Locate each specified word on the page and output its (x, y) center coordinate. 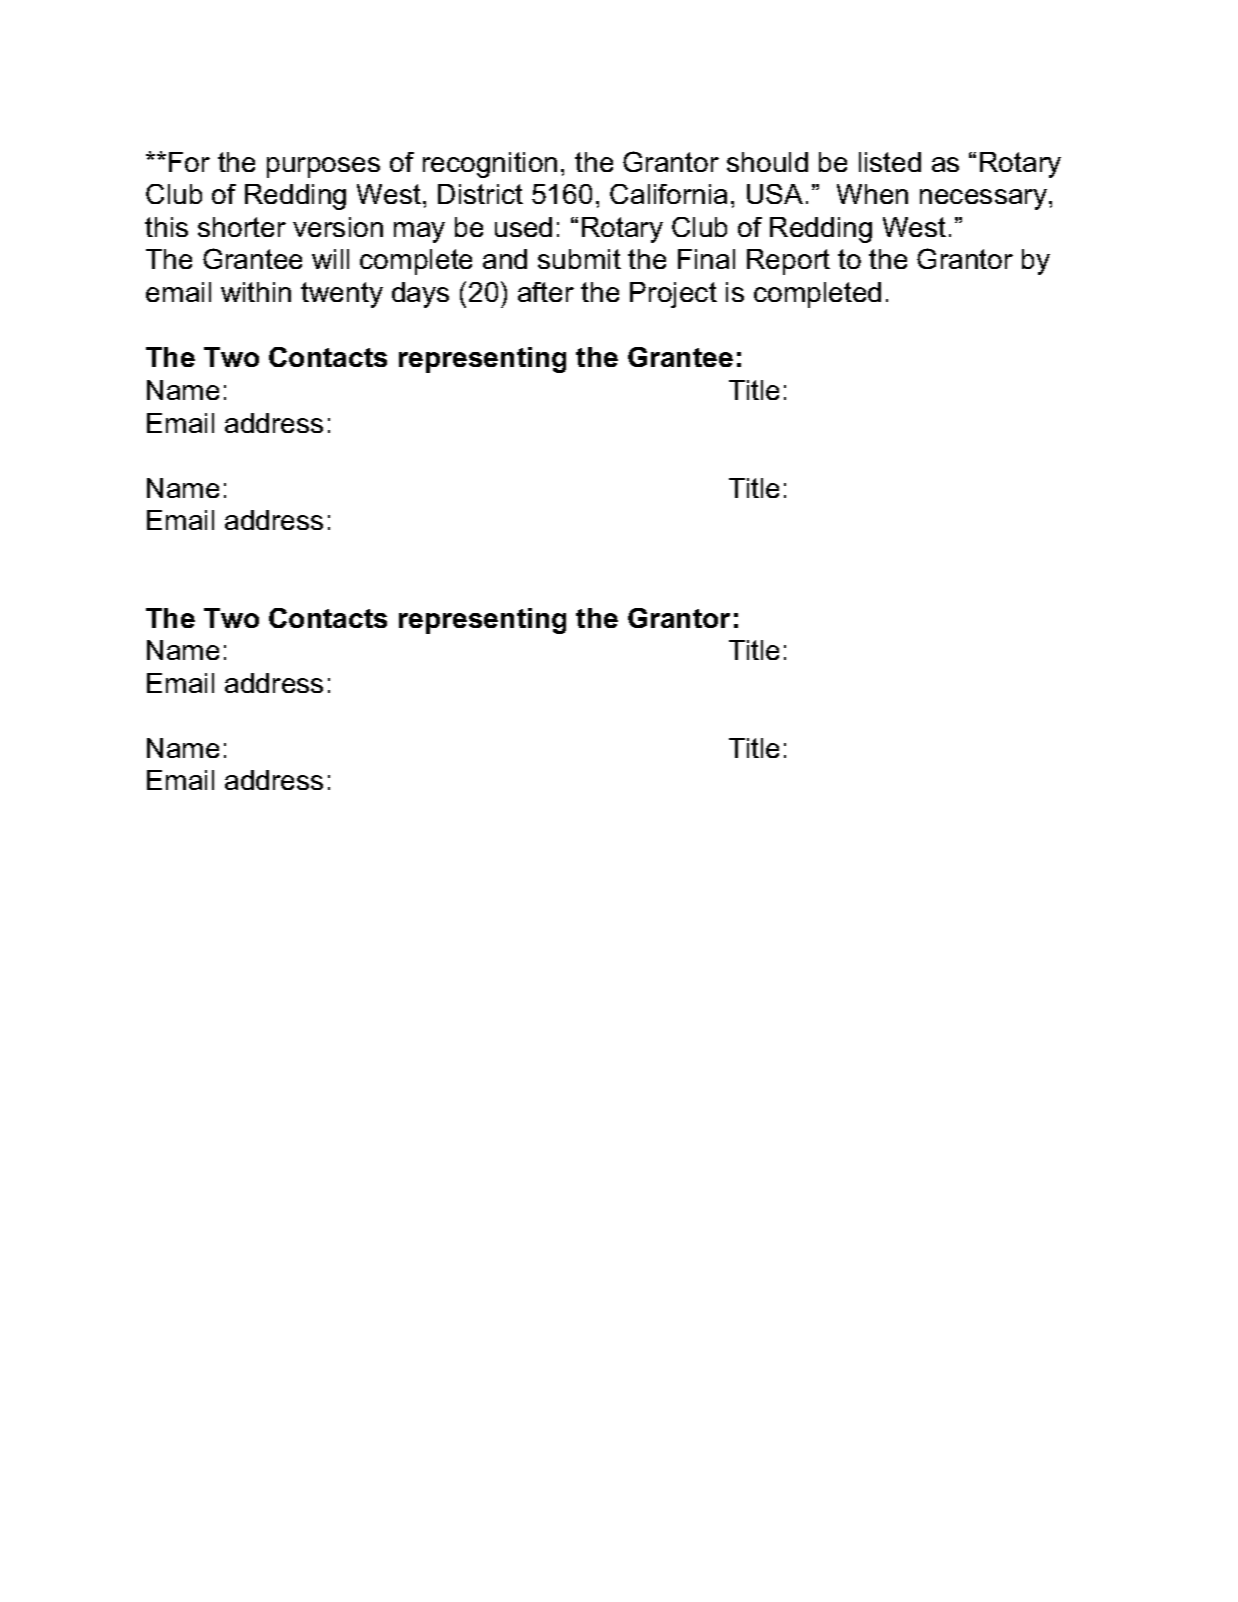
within (256, 292)
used (523, 227)
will (330, 259)
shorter (242, 227)
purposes (323, 167)
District (480, 194)
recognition (490, 165)
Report (788, 262)
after (546, 292)
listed (890, 162)
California (668, 194)
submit (579, 259)
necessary (985, 199)
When (872, 194)
